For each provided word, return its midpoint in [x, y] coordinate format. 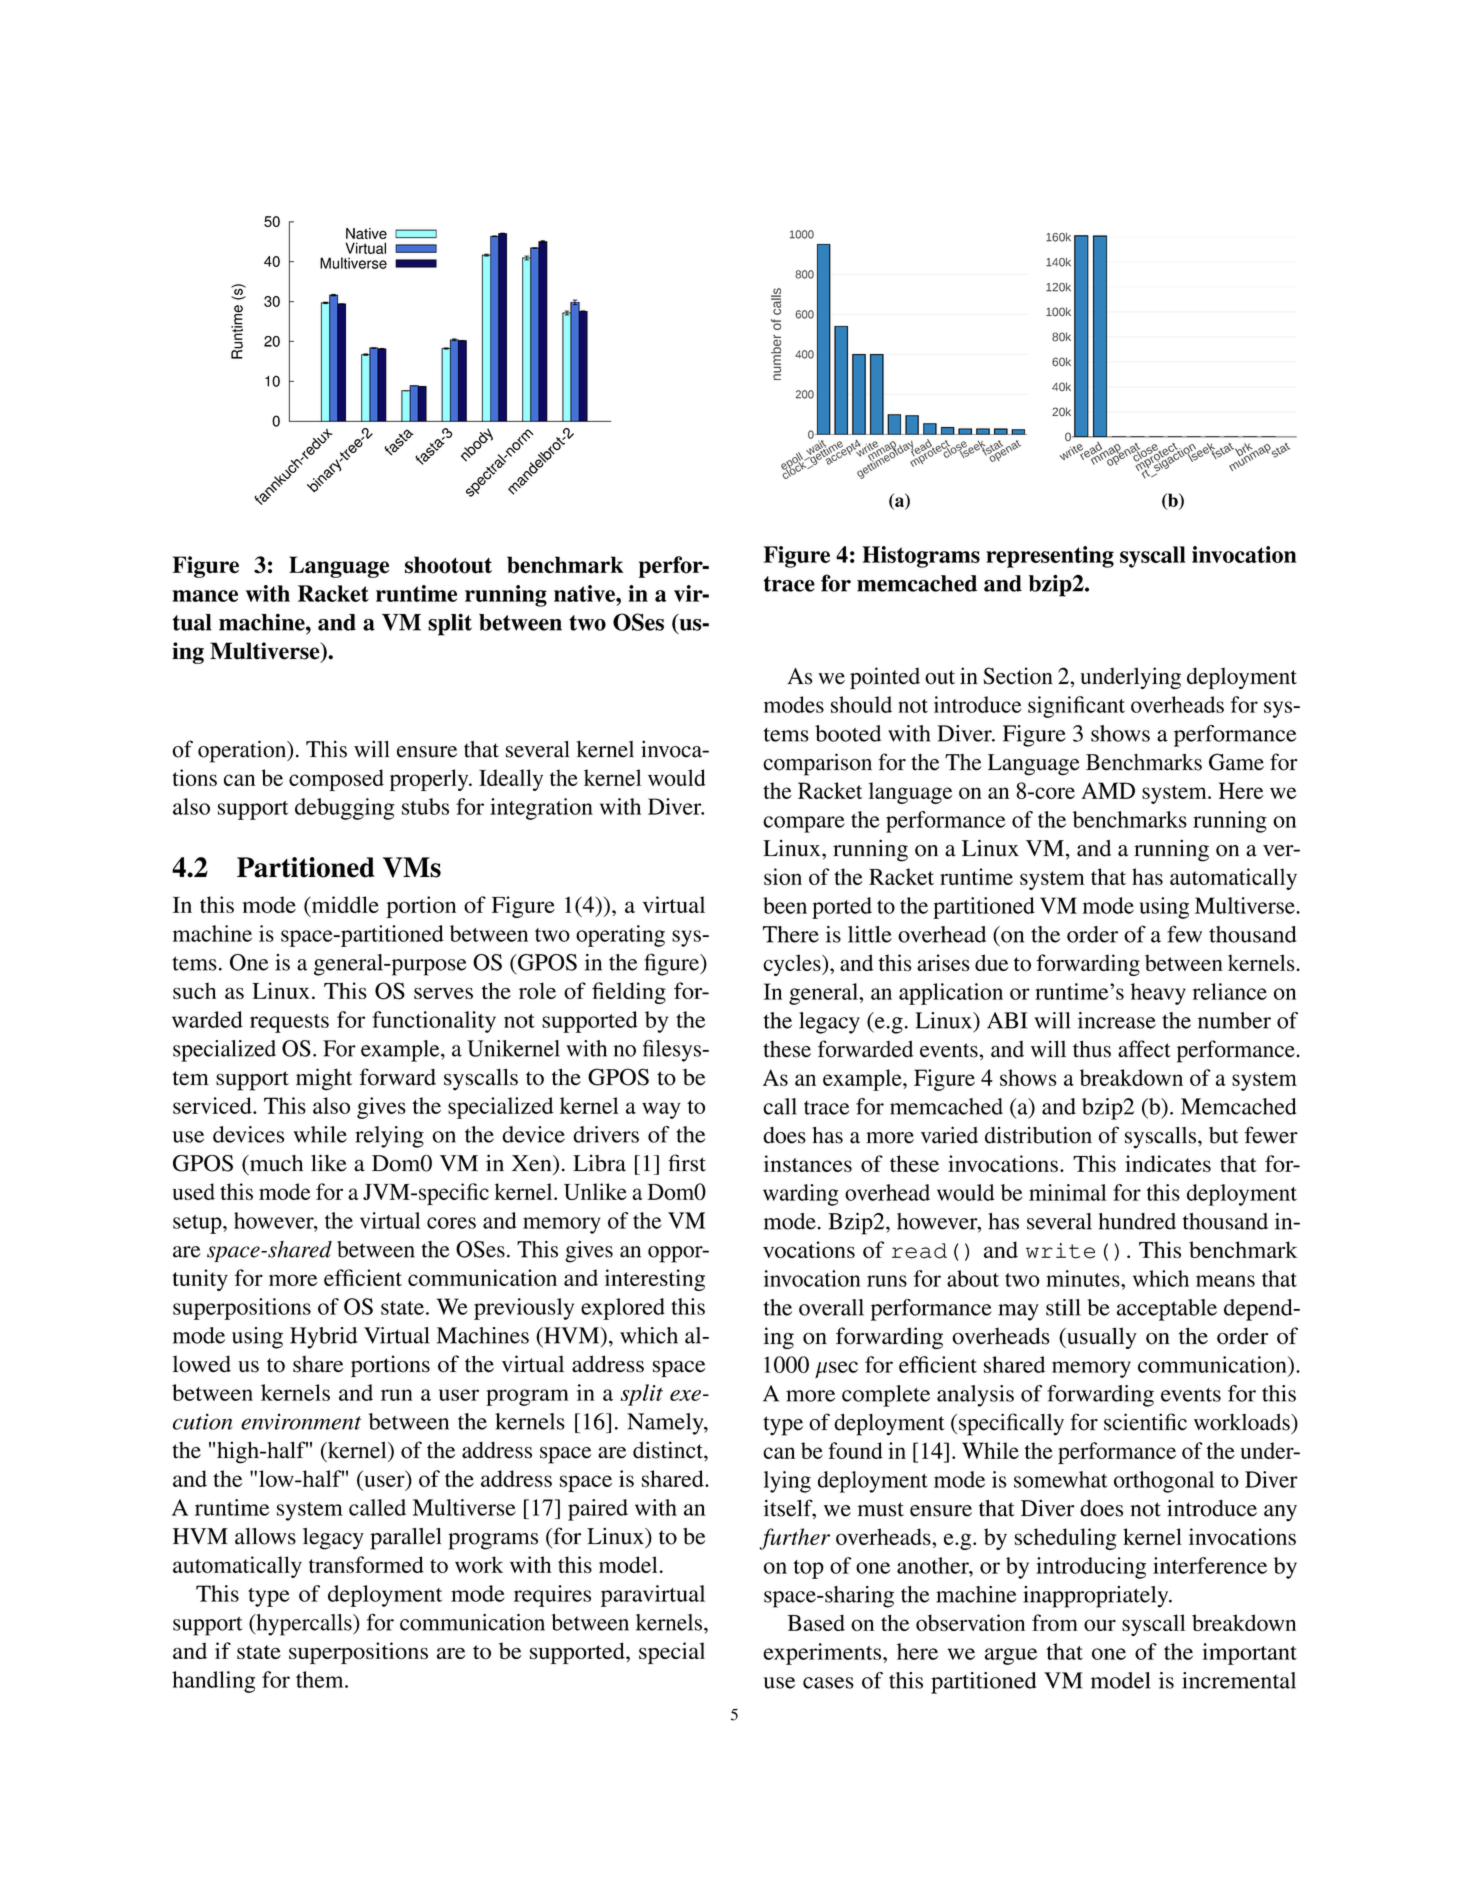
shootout [448, 565]
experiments [823, 1654]
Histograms [921, 557]
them [321, 1679]
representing [1050, 557]
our [1100, 1625]
